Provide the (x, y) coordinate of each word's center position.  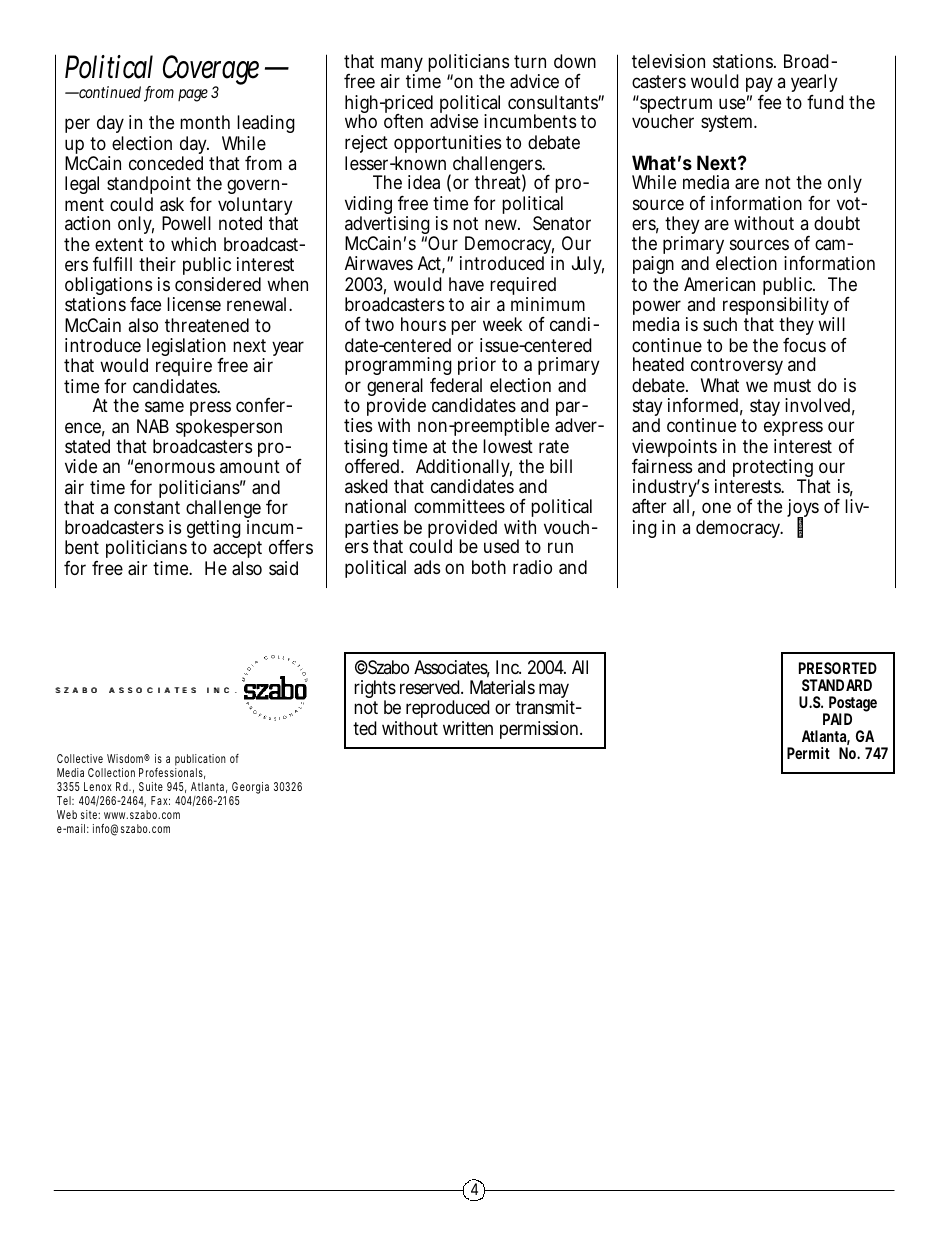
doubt (837, 223)
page (193, 95)
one (716, 507)
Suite (151, 786)
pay (759, 86)
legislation (186, 348)
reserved (430, 687)
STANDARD (837, 685)
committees (459, 506)
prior (477, 368)
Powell (186, 223)
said (283, 568)
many (402, 66)
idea (424, 182)
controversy (737, 368)
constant (147, 508)
